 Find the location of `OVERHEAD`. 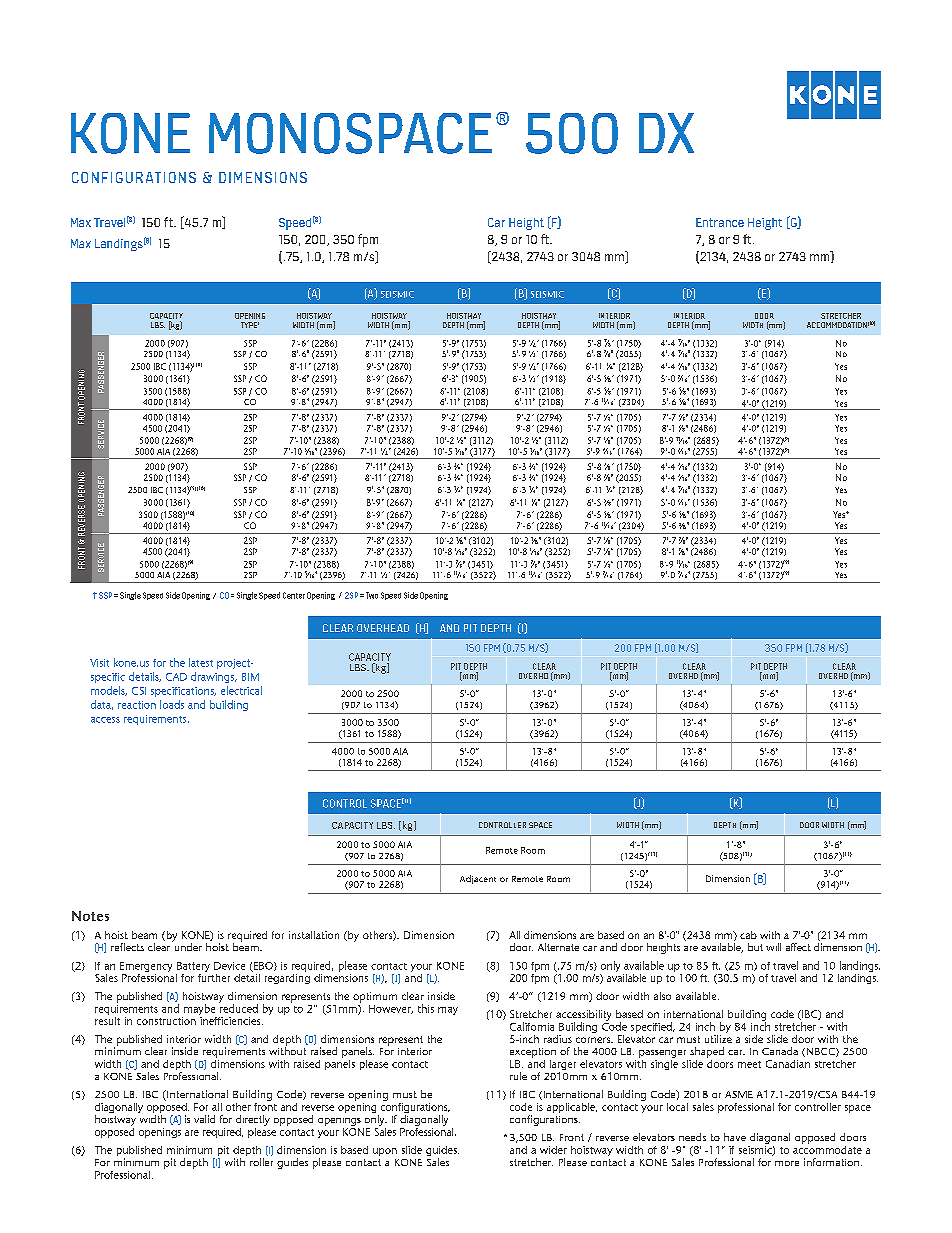

OVERHEAD is located at coordinates (383, 628).
